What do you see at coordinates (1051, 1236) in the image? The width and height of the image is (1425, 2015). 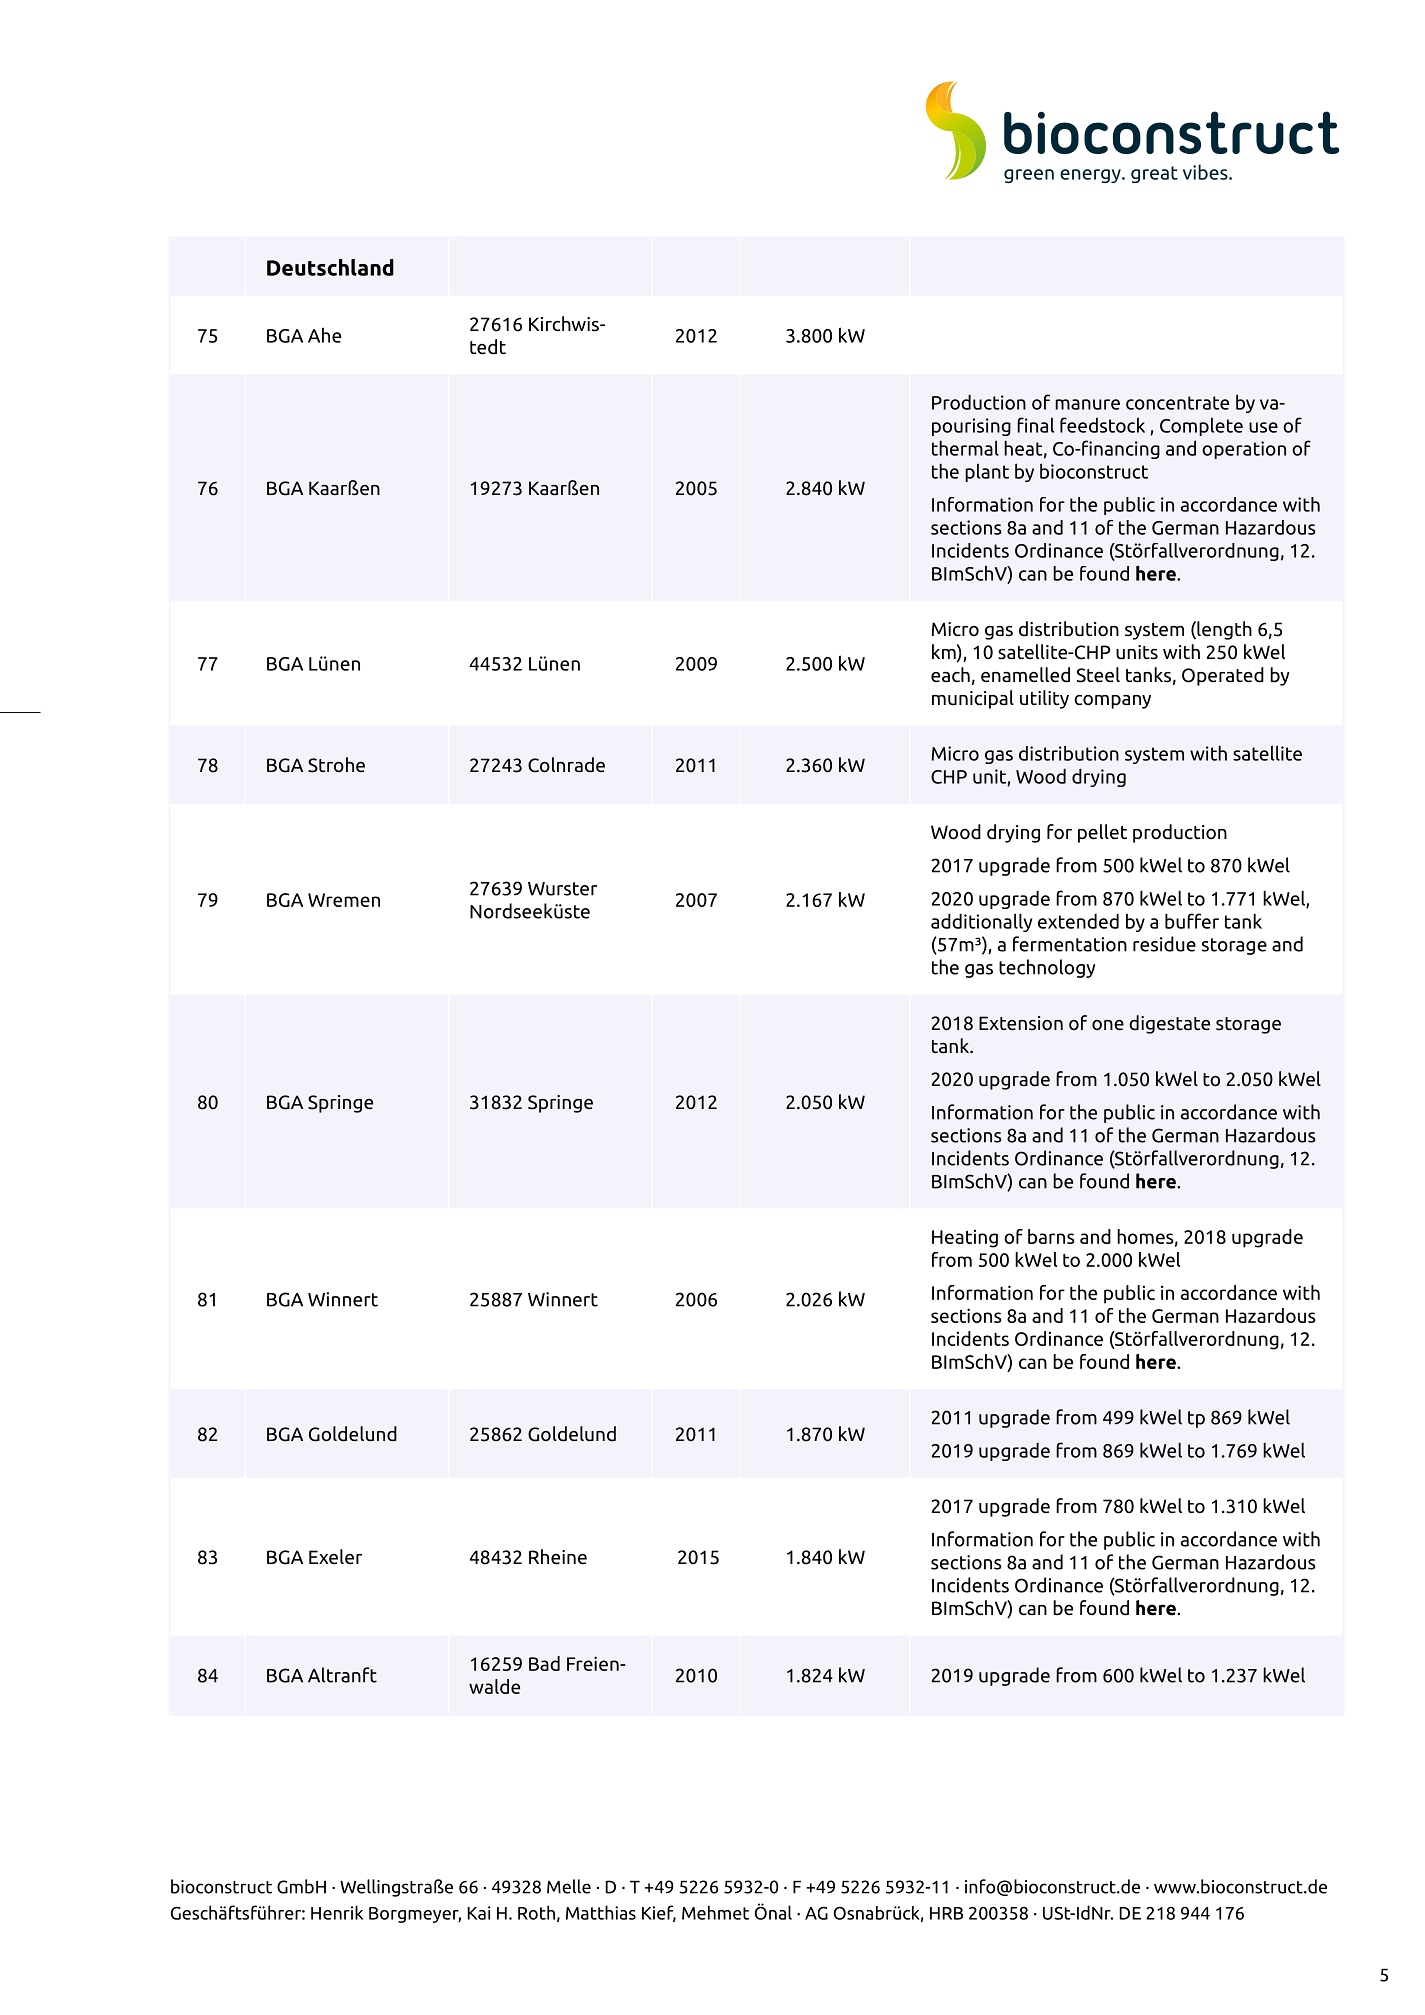 I see `barns` at bounding box center [1051, 1236].
